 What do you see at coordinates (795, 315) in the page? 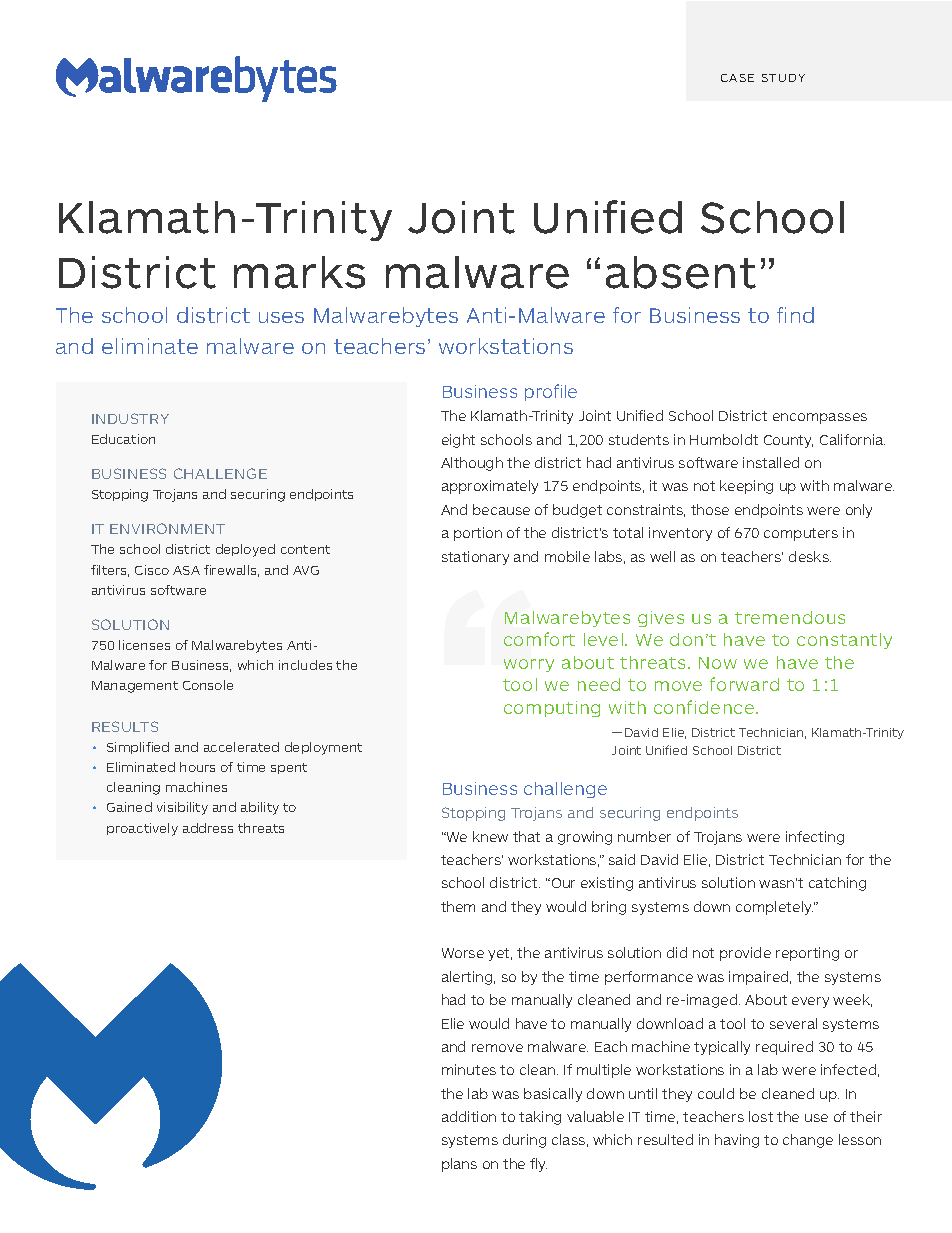
I see `find` at bounding box center [795, 315].
